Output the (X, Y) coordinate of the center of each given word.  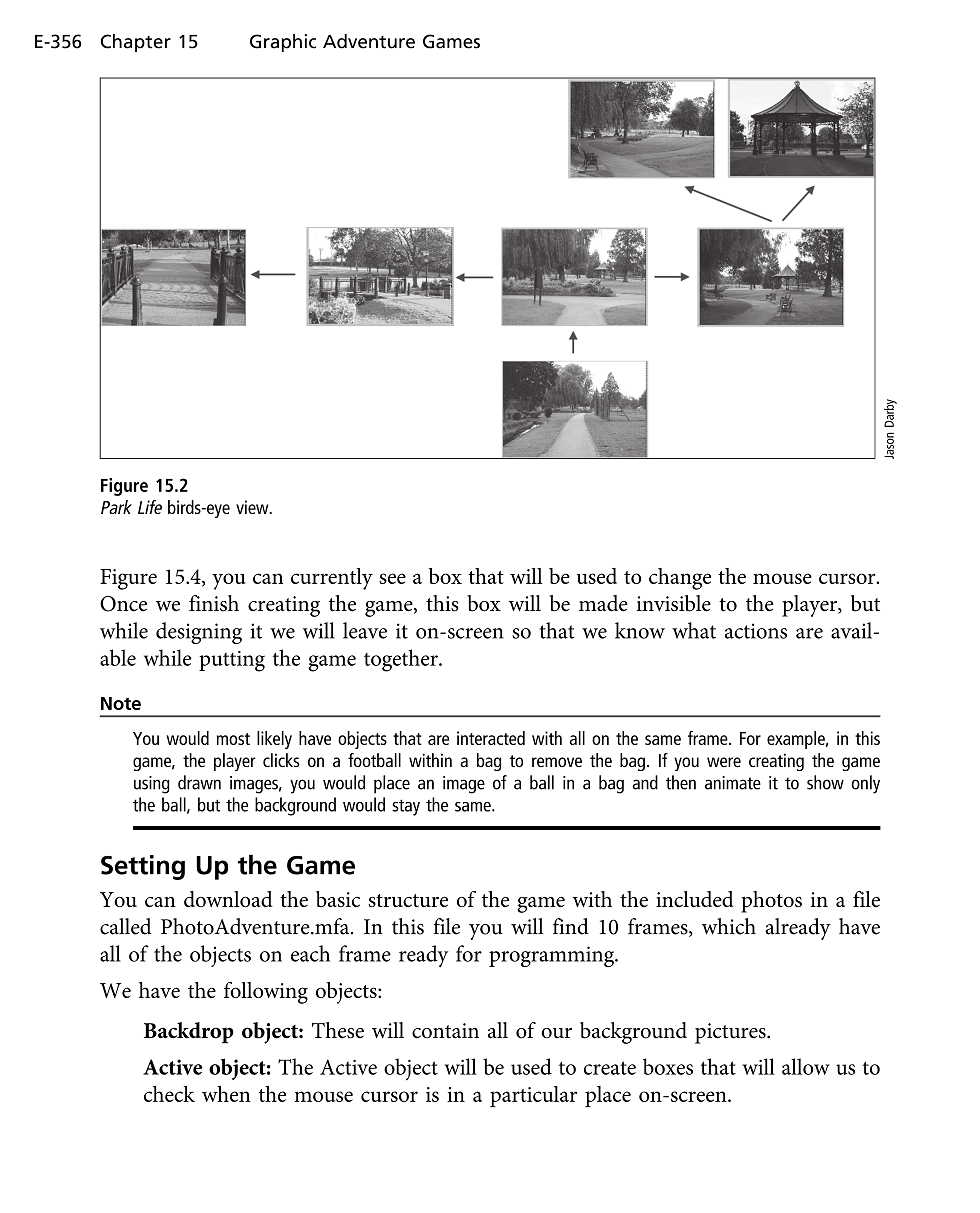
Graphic (283, 43)
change (680, 579)
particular (533, 1096)
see (392, 578)
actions (756, 631)
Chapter (136, 43)
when (226, 1093)
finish (214, 603)
